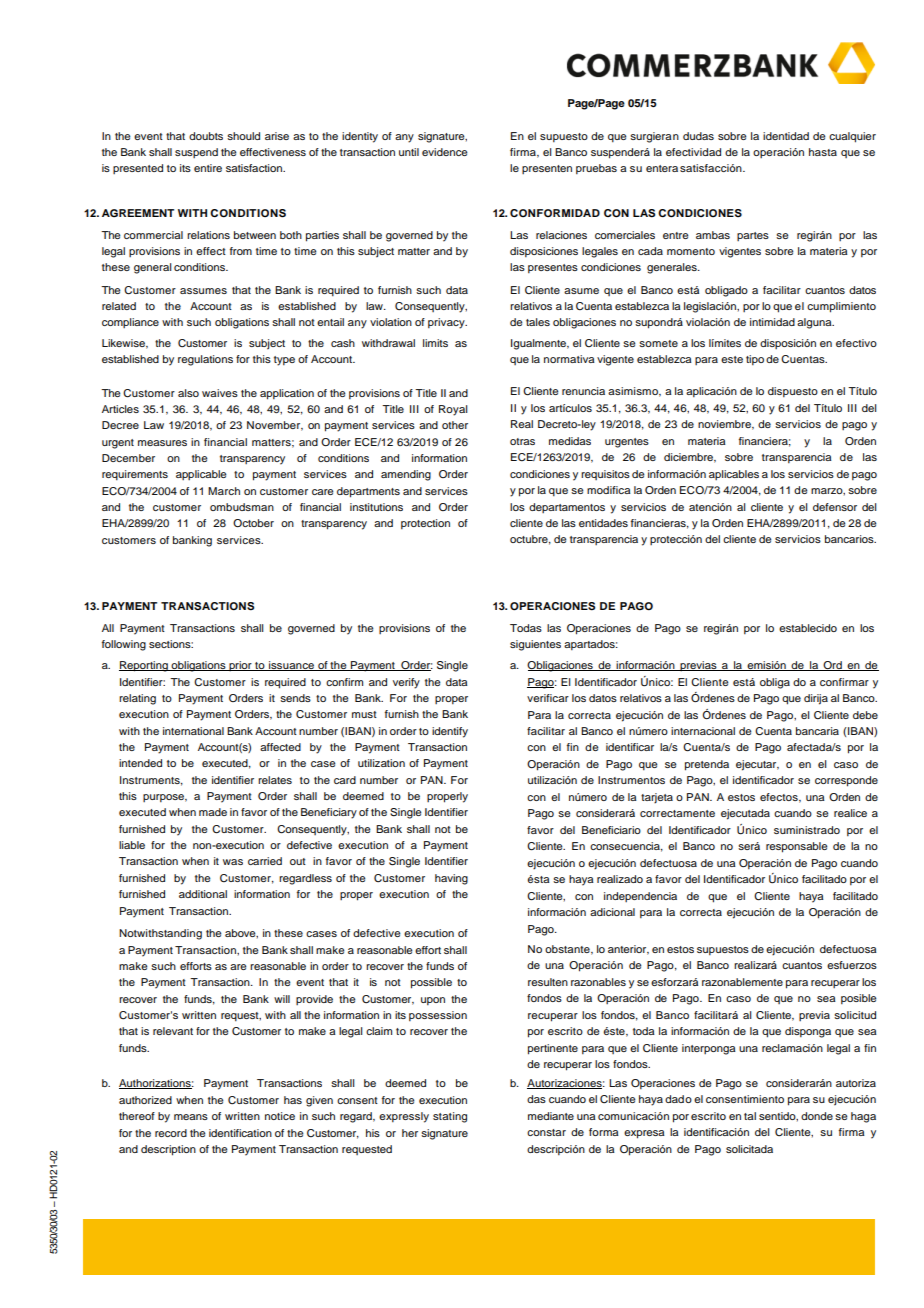 This screenshot has height=1308, width=924. What do you see at coordinates (406, 683) in the screenshot?
I see `verify` at bounding box center [406, 683].
